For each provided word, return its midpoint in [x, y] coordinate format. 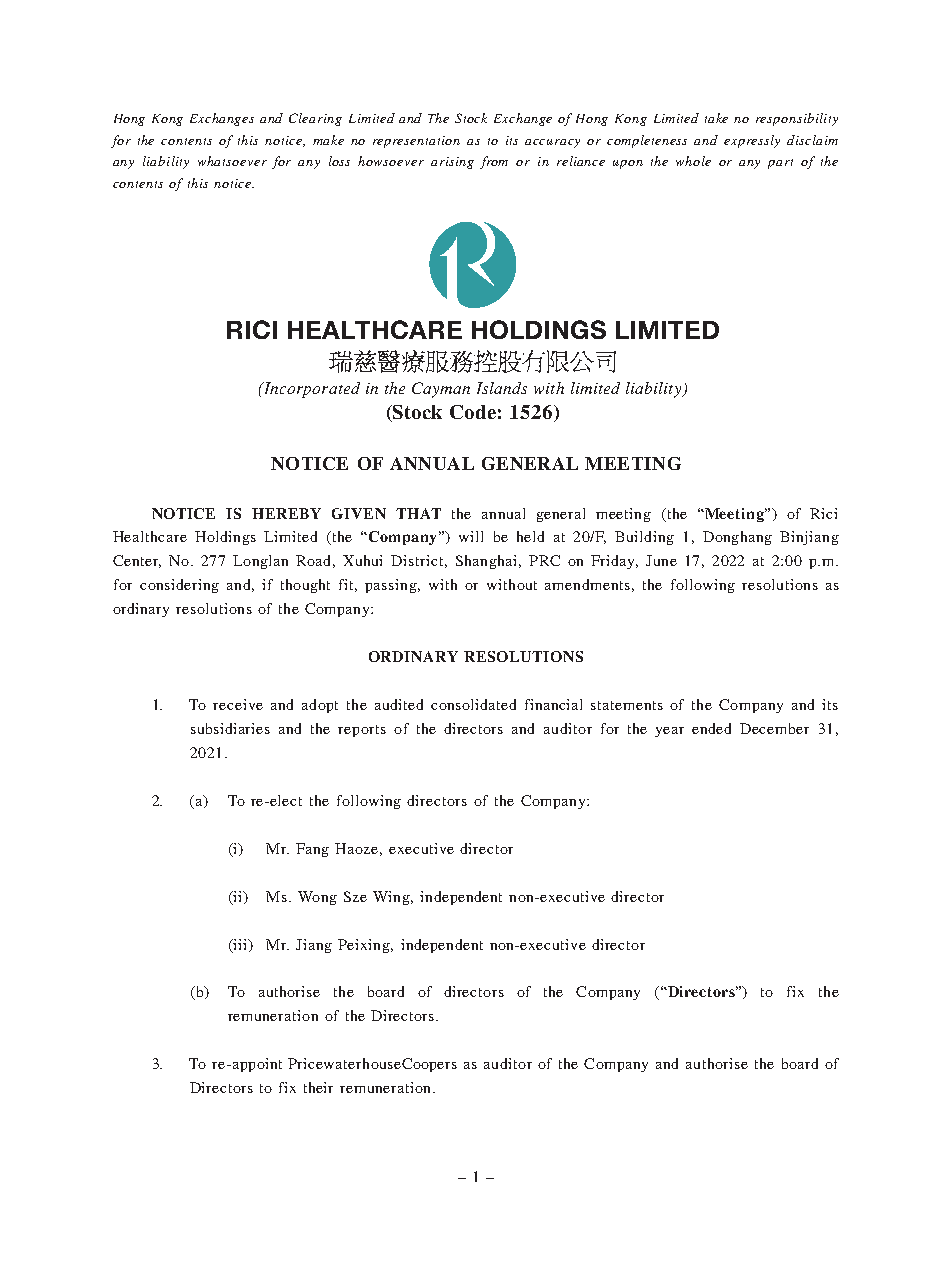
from [494, 162]
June [661, 560]
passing [391, 586]
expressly [752, 141]
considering [179, 586]
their [318, 1087]
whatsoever [232, 161]
